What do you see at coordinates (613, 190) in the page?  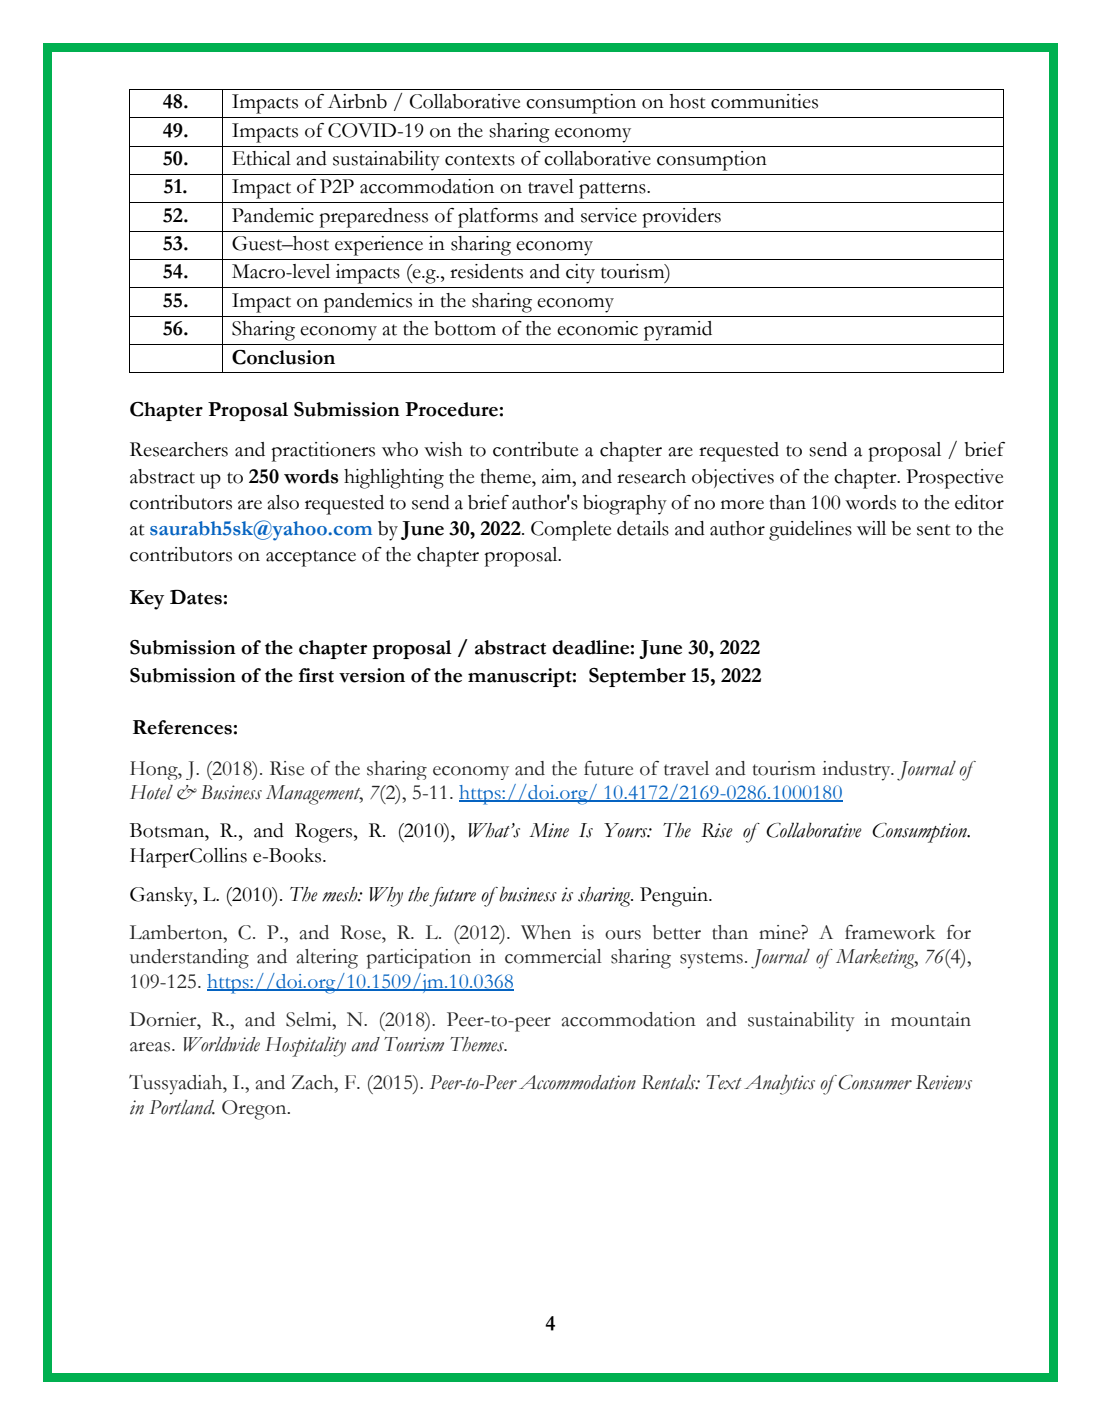 I see `patterns` at bounding box center [613, 190].
